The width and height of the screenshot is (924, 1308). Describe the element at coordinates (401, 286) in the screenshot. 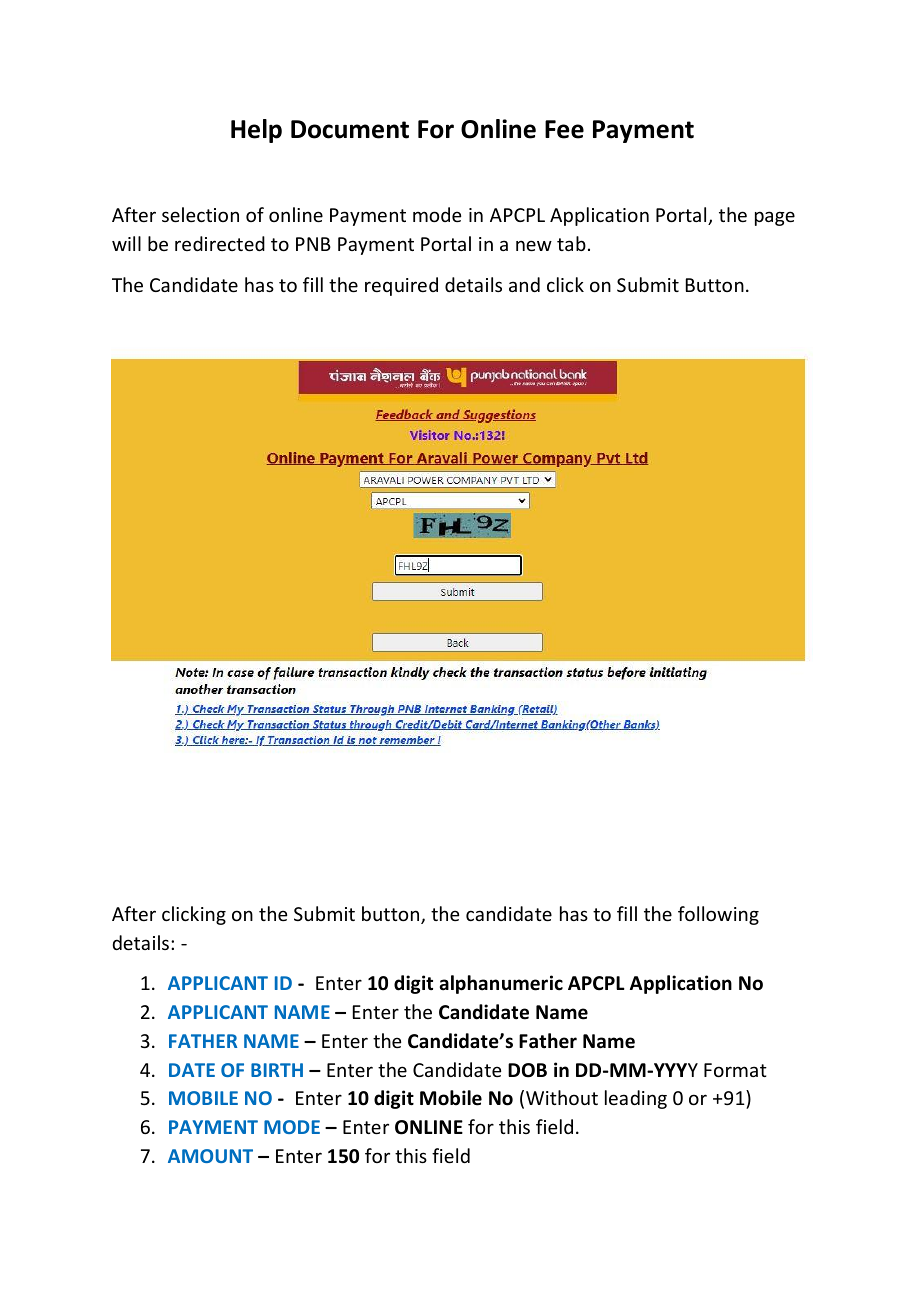

I see `required` at that location.
